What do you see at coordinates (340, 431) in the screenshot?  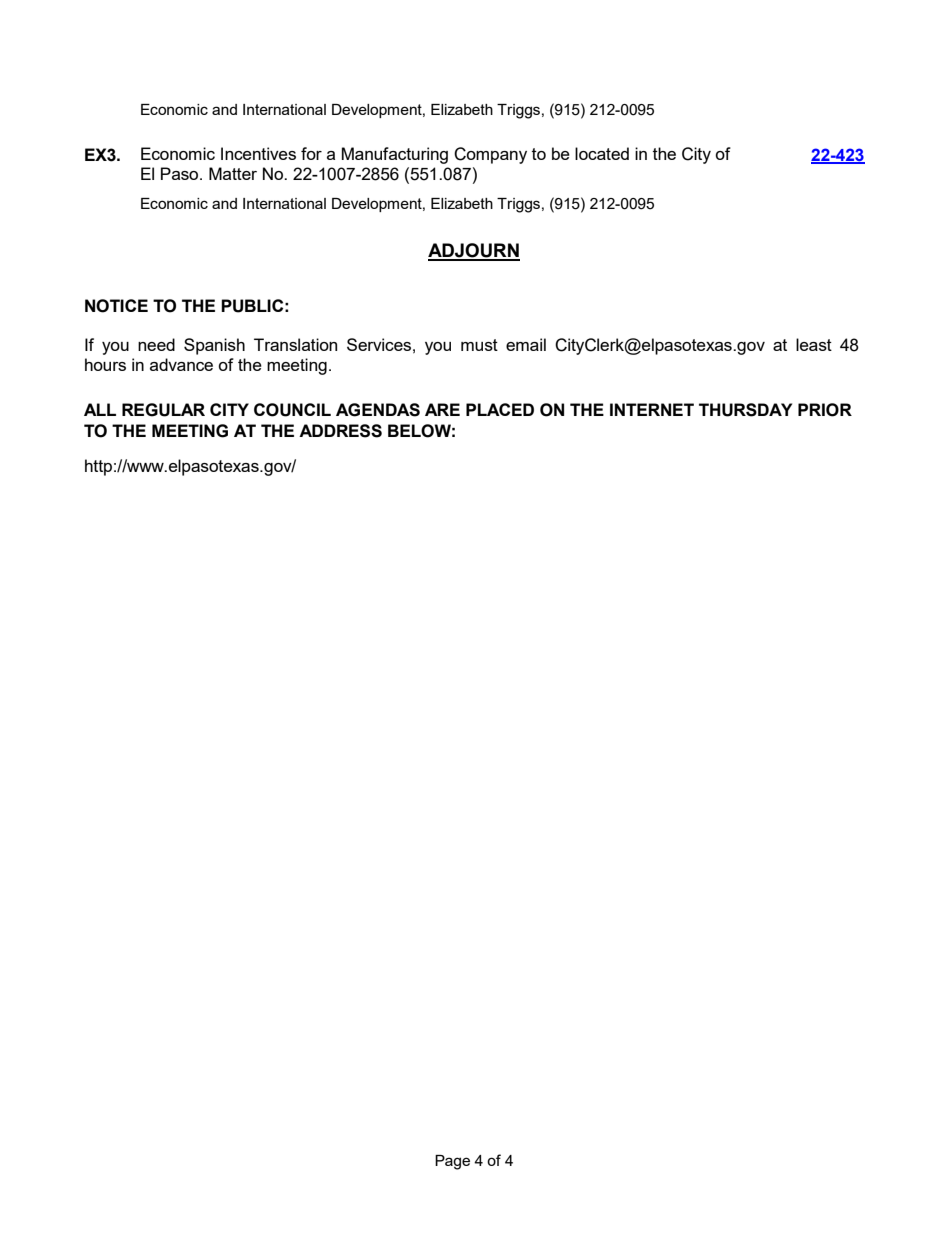 I see `ADDRESS` at bounding box center [340, 431].
